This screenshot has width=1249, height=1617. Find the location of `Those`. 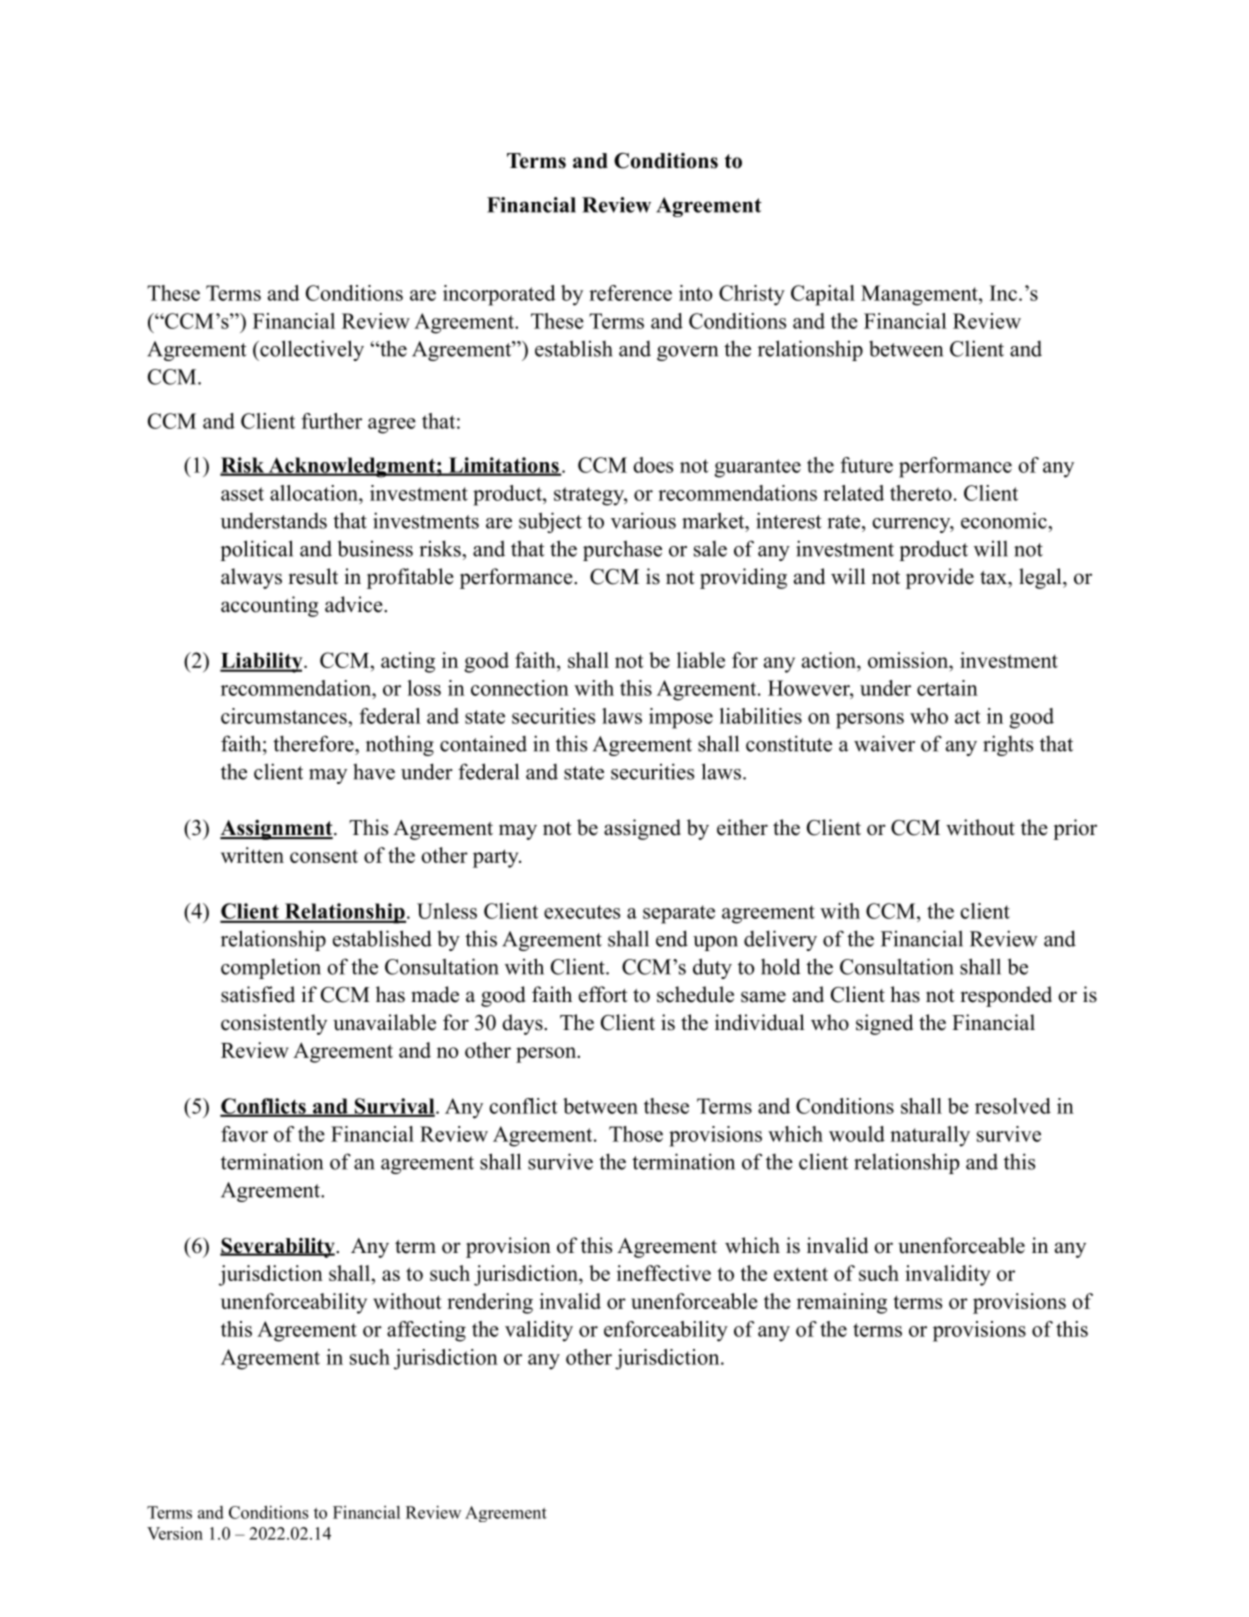

Those is located at coordinates (636, 1134).
